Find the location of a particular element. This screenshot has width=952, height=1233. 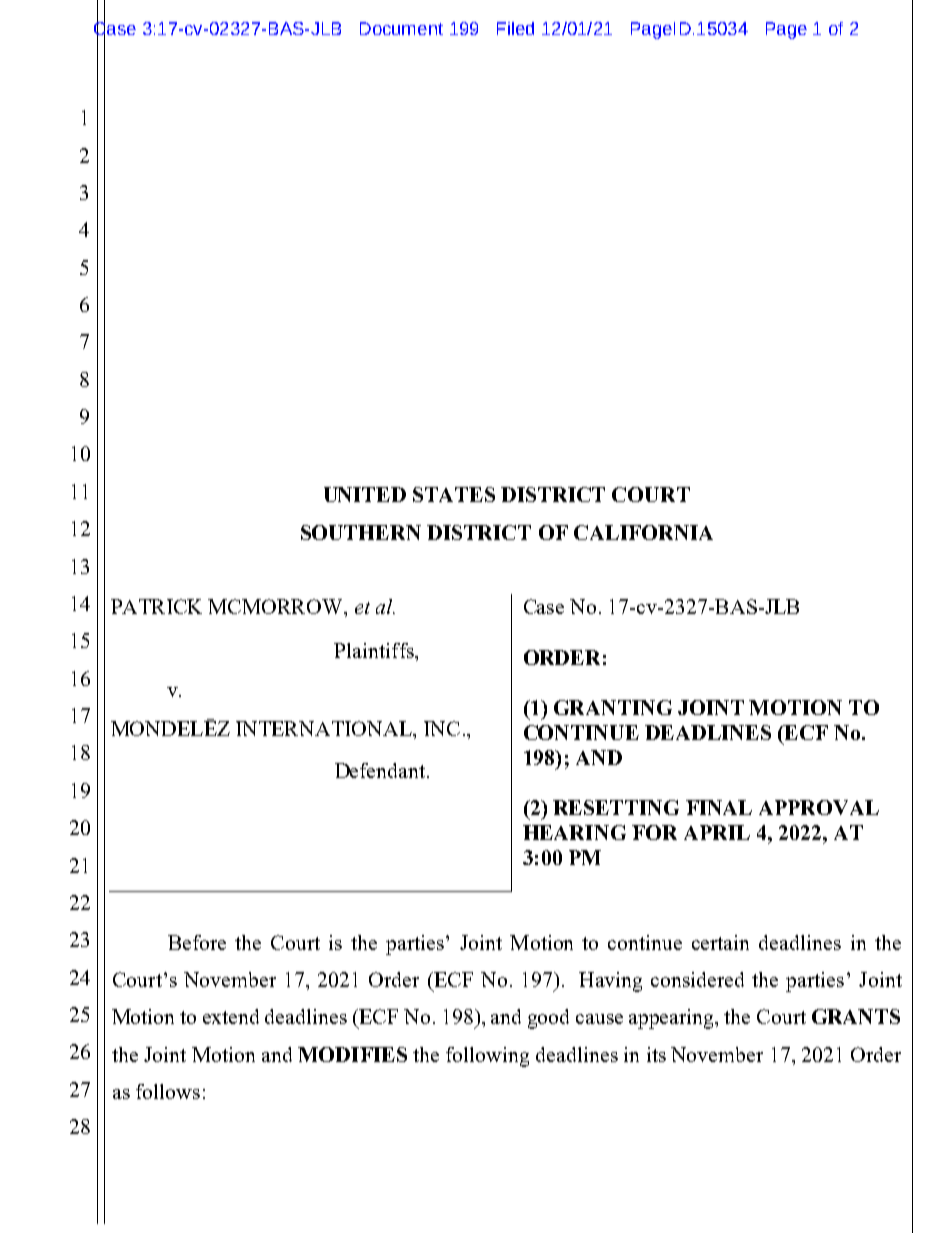

GRANTING is located at coordinates (613, 707).
